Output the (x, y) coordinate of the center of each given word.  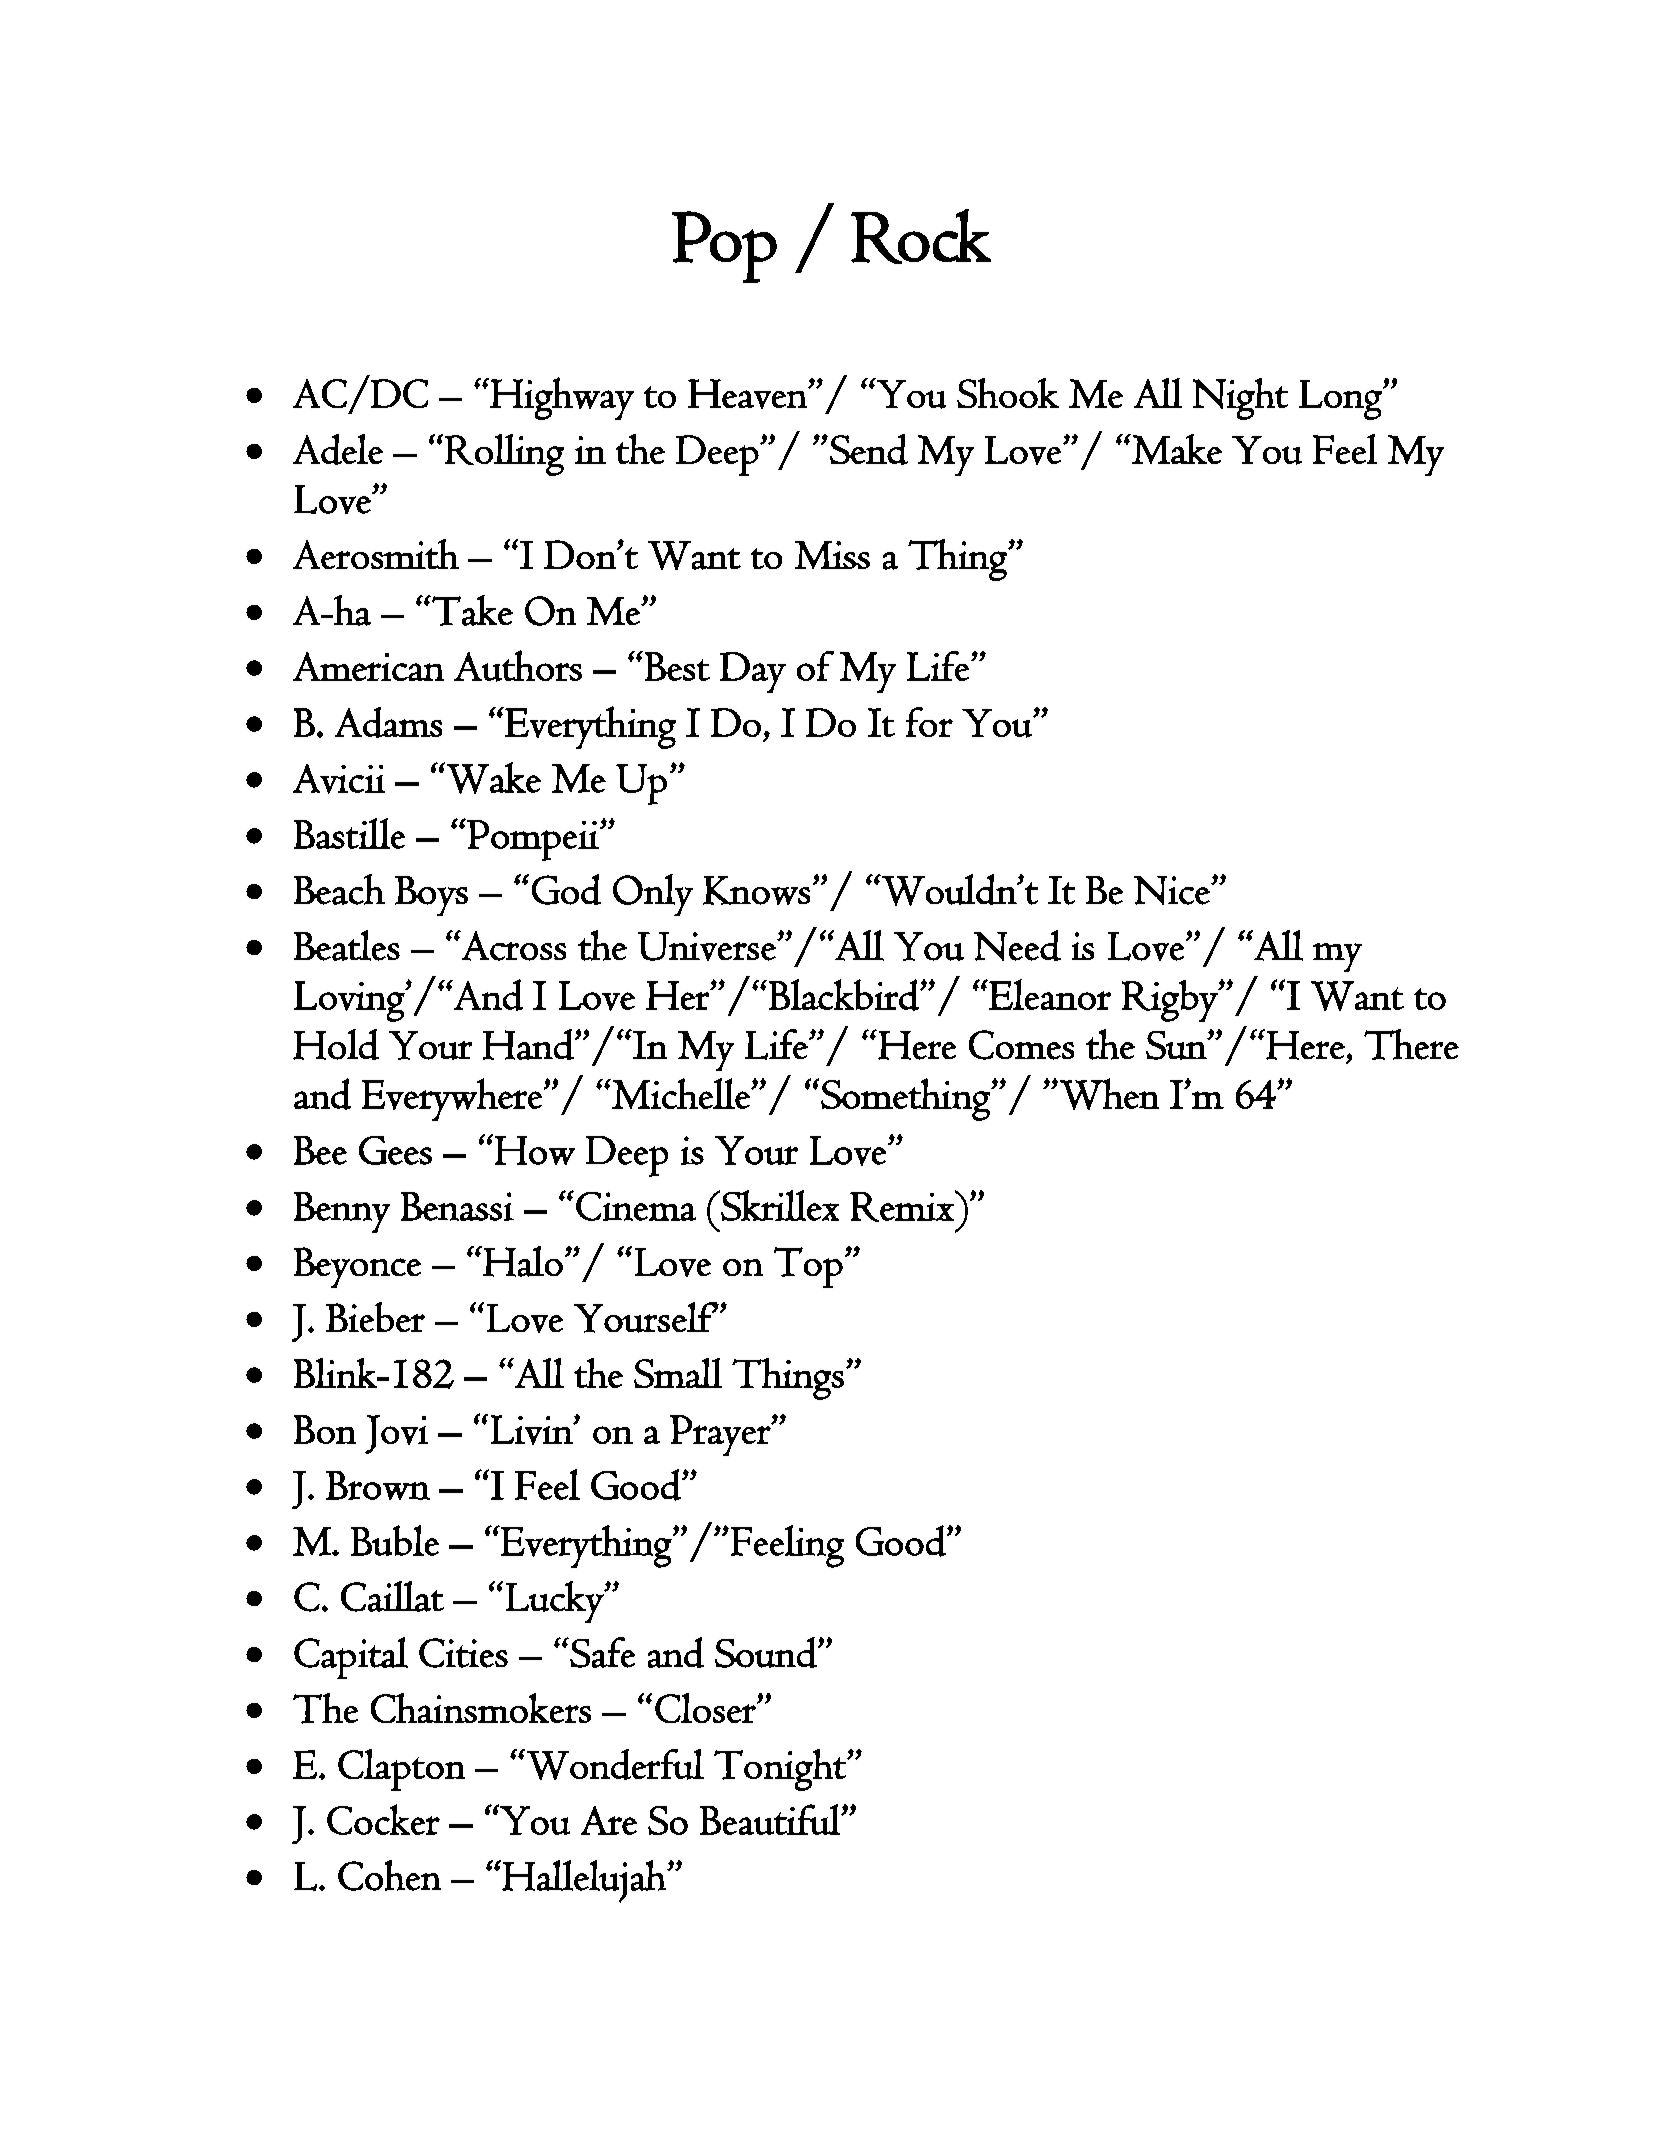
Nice (1173, 890)
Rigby (1171, 1001)
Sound (767, 1652)
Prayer (721, 1435)
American (368, 666)
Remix (903, 1206)
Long (1341, 400)
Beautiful (771, 1819)
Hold (336, 1044)
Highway (561, 398)
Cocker (383, 1819)
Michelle (682, 1093)
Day (753, 672)
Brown (378, 1485)
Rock (921, 236)
